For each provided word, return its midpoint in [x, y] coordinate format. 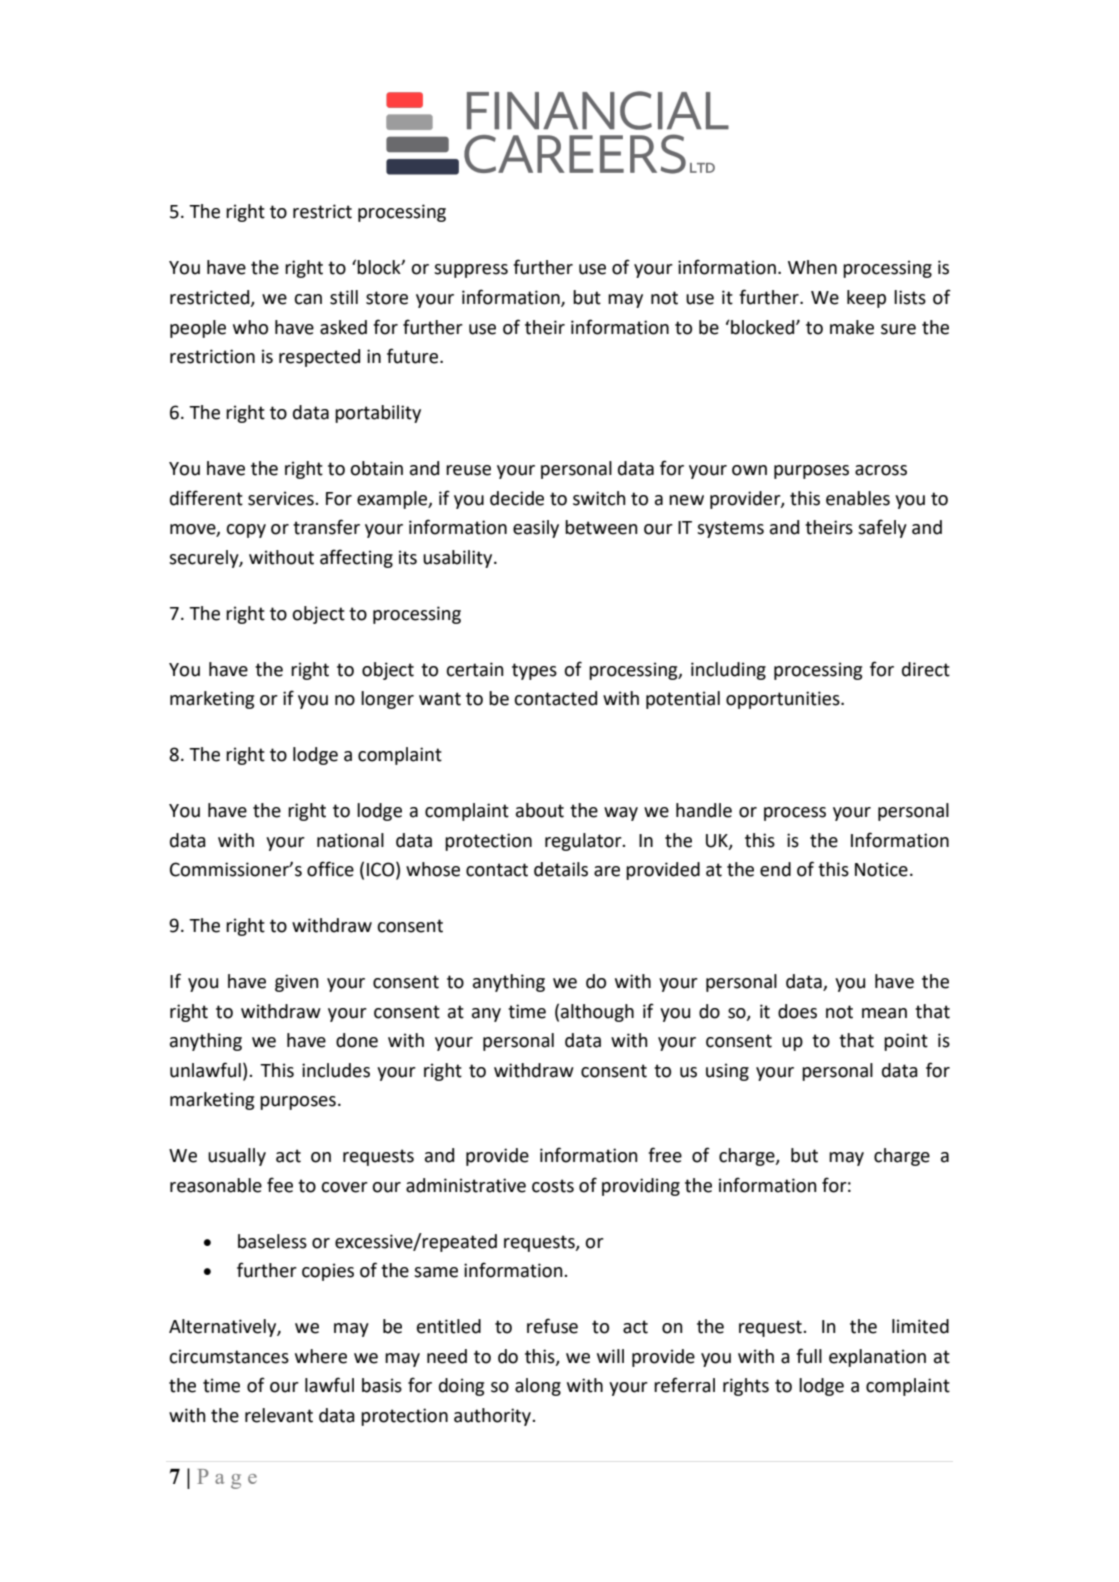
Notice [881, 869]
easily [536, 529]
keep [866, 299]
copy [246, 531]
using [727, 1072]
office [330, 869]
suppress [471, 271]
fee [280, 1185]
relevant [279, 1415]
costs [553, 1186]
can [308, 299]
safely [882, 528]
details [561, 869]
